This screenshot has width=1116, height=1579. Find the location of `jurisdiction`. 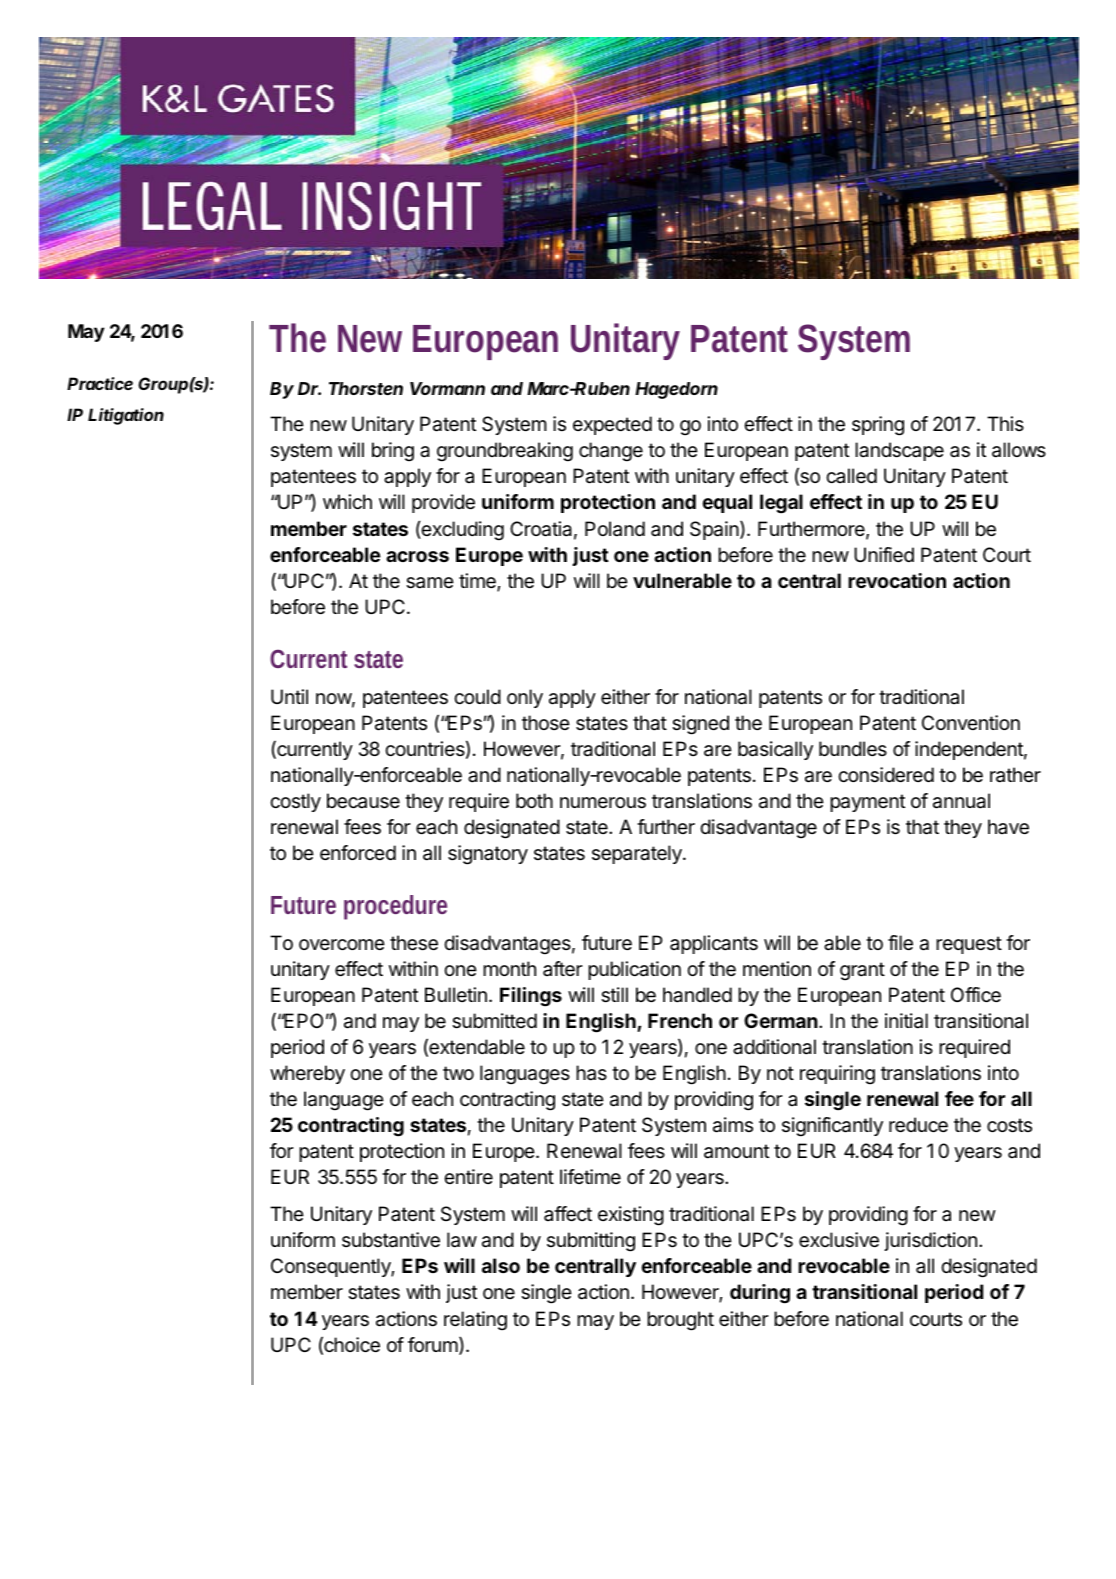

jurisdiction is located at coordinates (930, 1241).
